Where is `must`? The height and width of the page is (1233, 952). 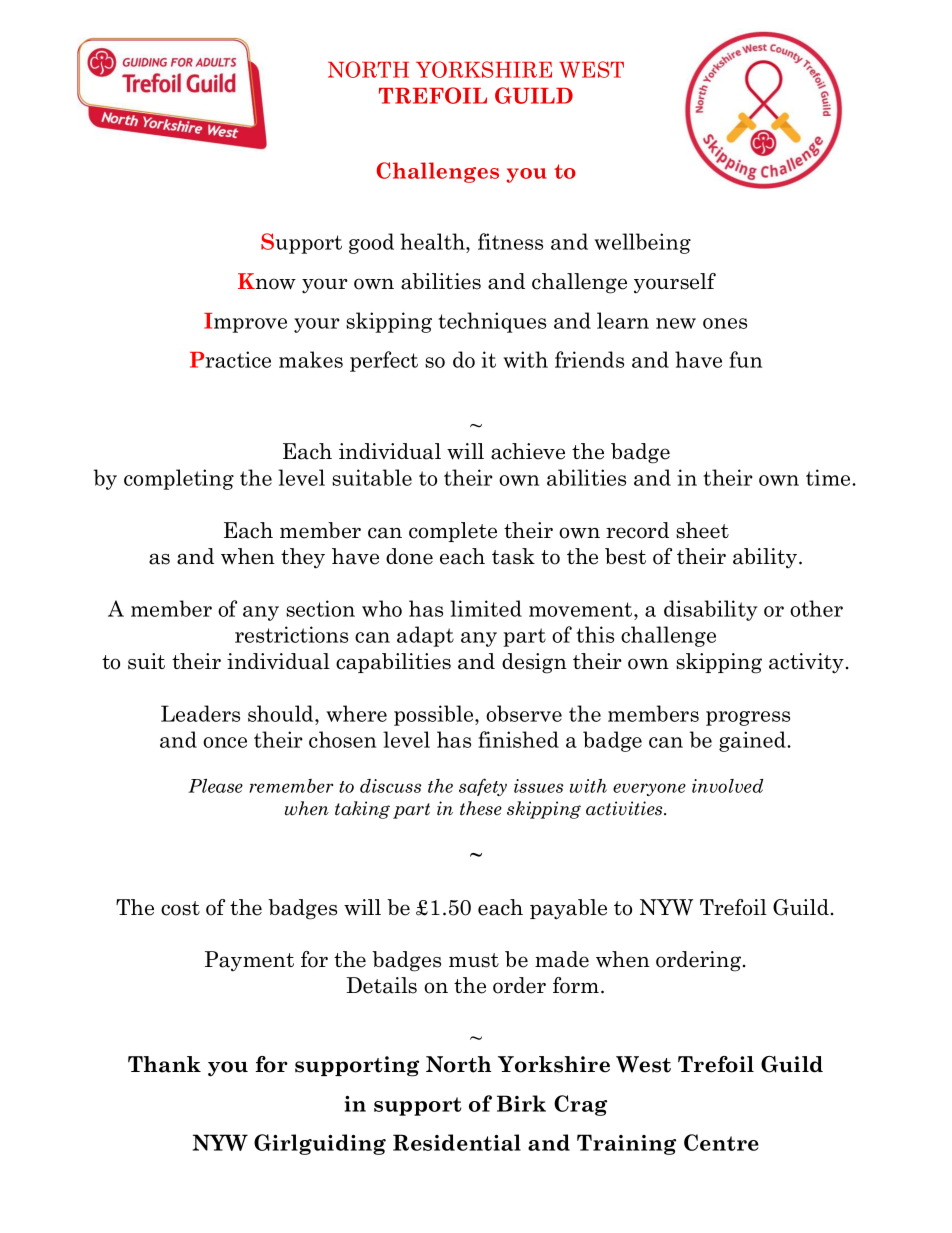 must is located at coordinates (474, 960).
